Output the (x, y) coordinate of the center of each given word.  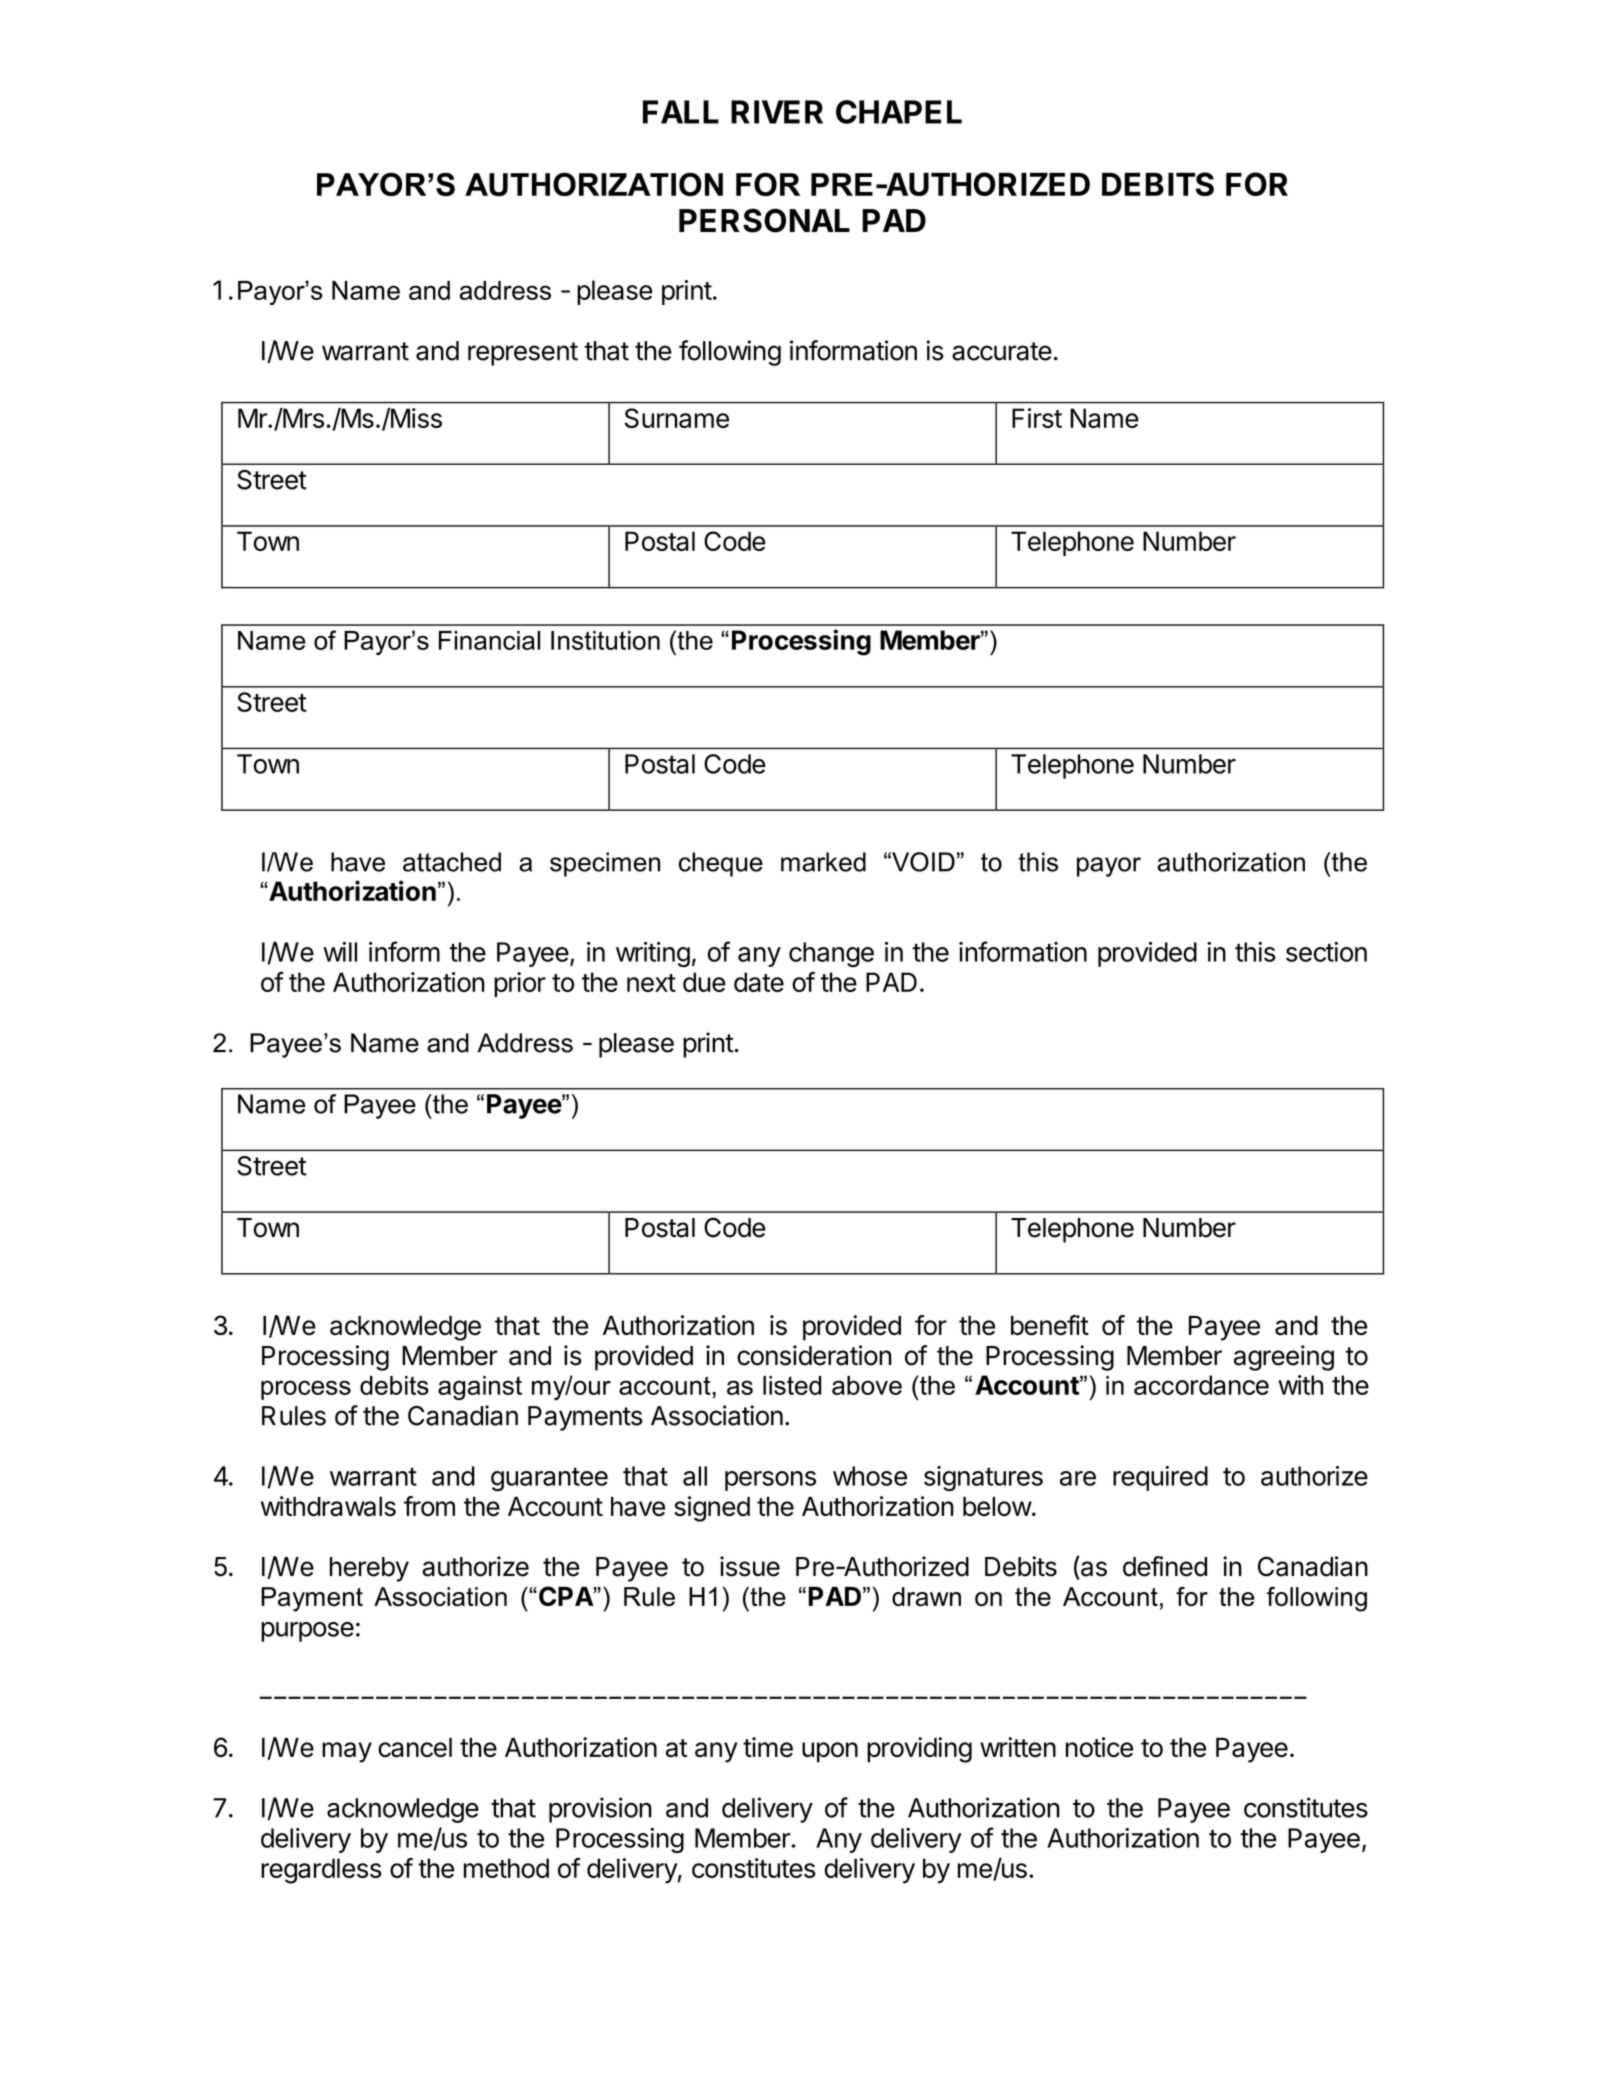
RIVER (777, 112)
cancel (415, 1748)
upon (830, 1752)
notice (1099, 1747)
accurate (1002, 351)
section (1326, 952)
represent (523, 354)
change (831, 954)
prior (520, 984)
